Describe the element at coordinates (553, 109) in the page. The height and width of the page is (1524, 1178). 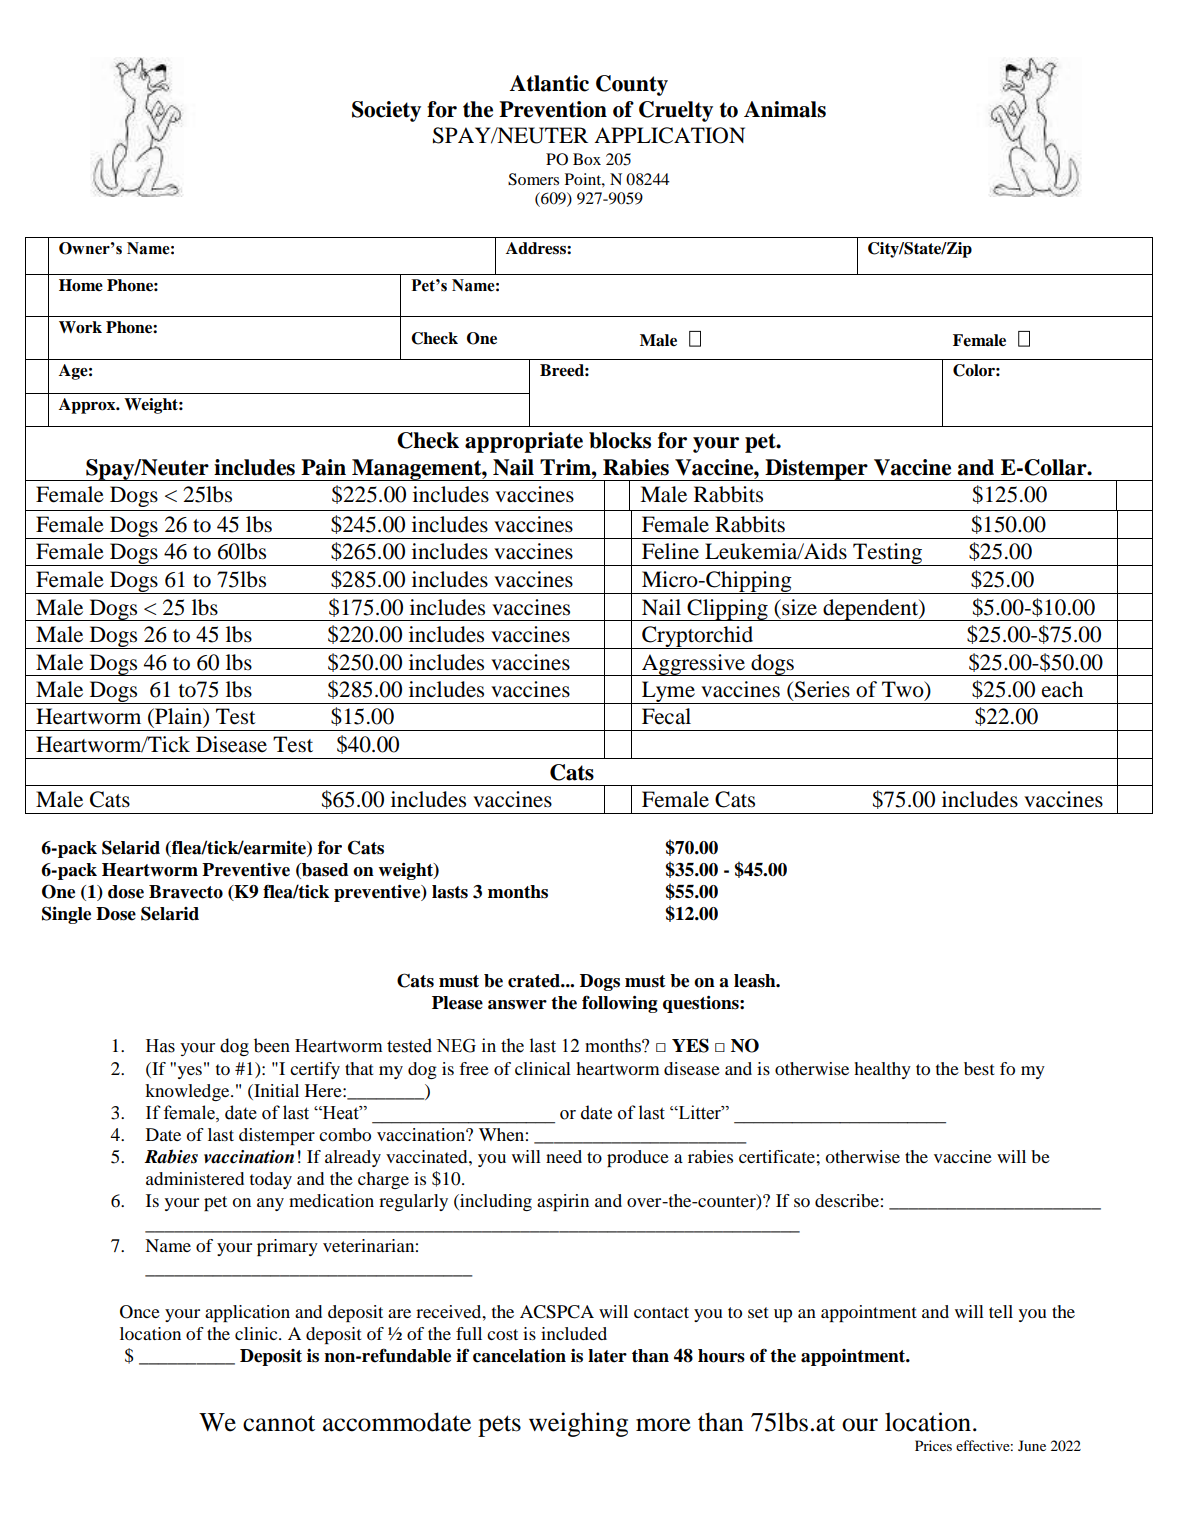
I see `Prevention` at that location.
